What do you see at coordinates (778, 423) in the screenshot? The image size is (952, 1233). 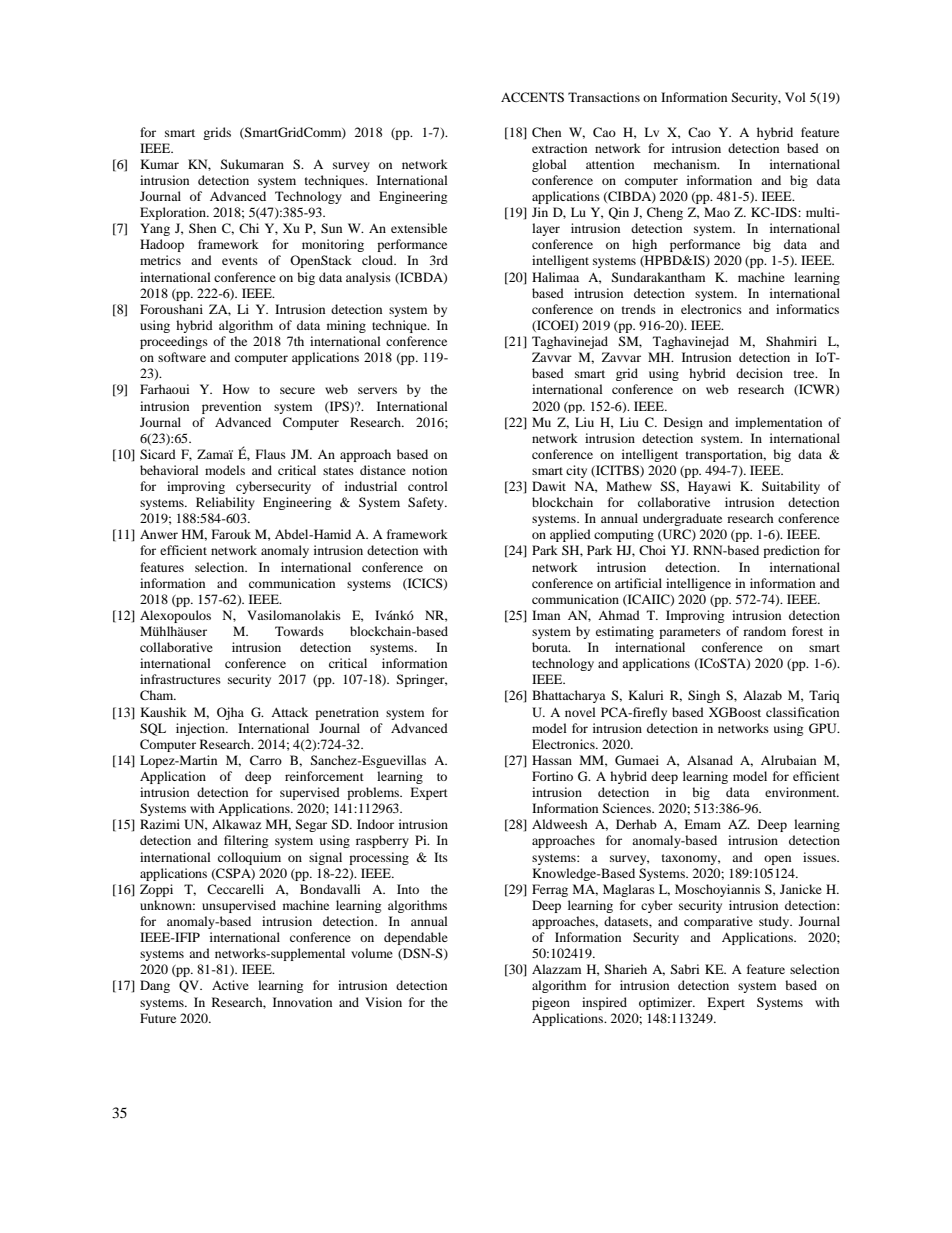 I see `implementation` at bounding box center [778, 423].
